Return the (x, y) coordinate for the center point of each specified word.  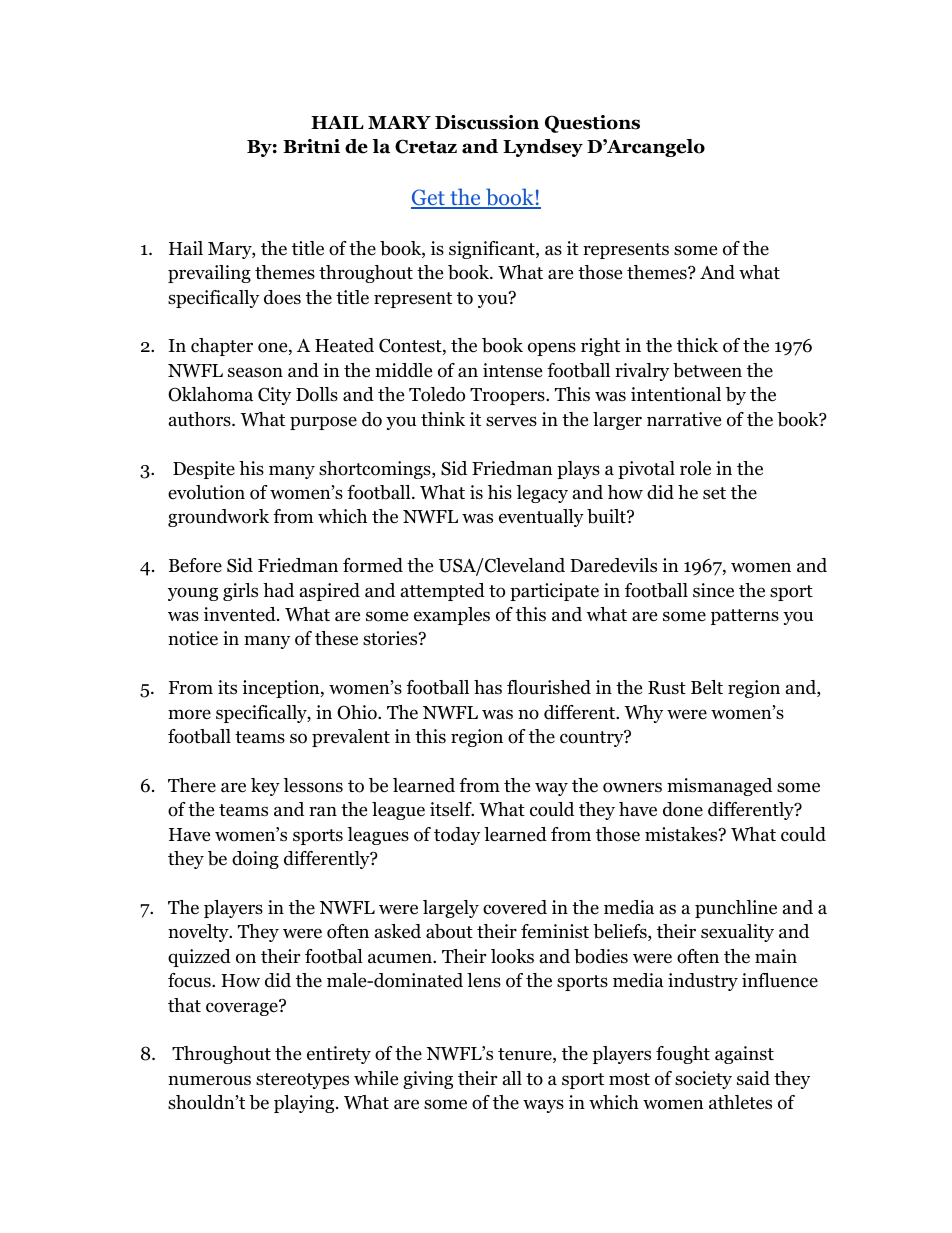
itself (452, 809)
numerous (209, 1080)
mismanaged (719, 787)
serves (511, 421)
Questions (592, 124)
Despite (204, 470)
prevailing (209, 274)
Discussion (487, 122)
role (695, 468)
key (265, 787)
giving (428, 1080)
